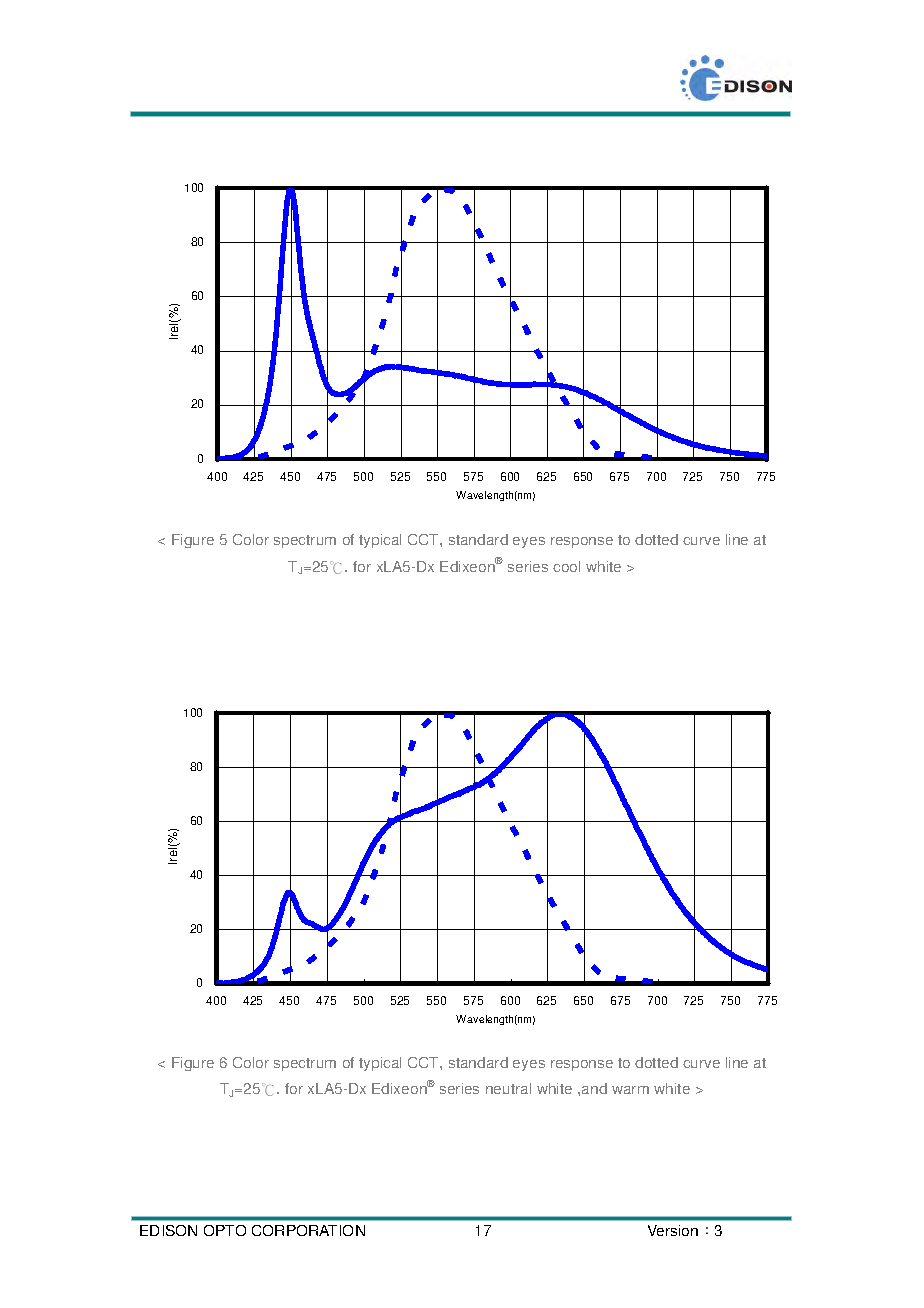  I want to click on cool, so click(566, 566).
